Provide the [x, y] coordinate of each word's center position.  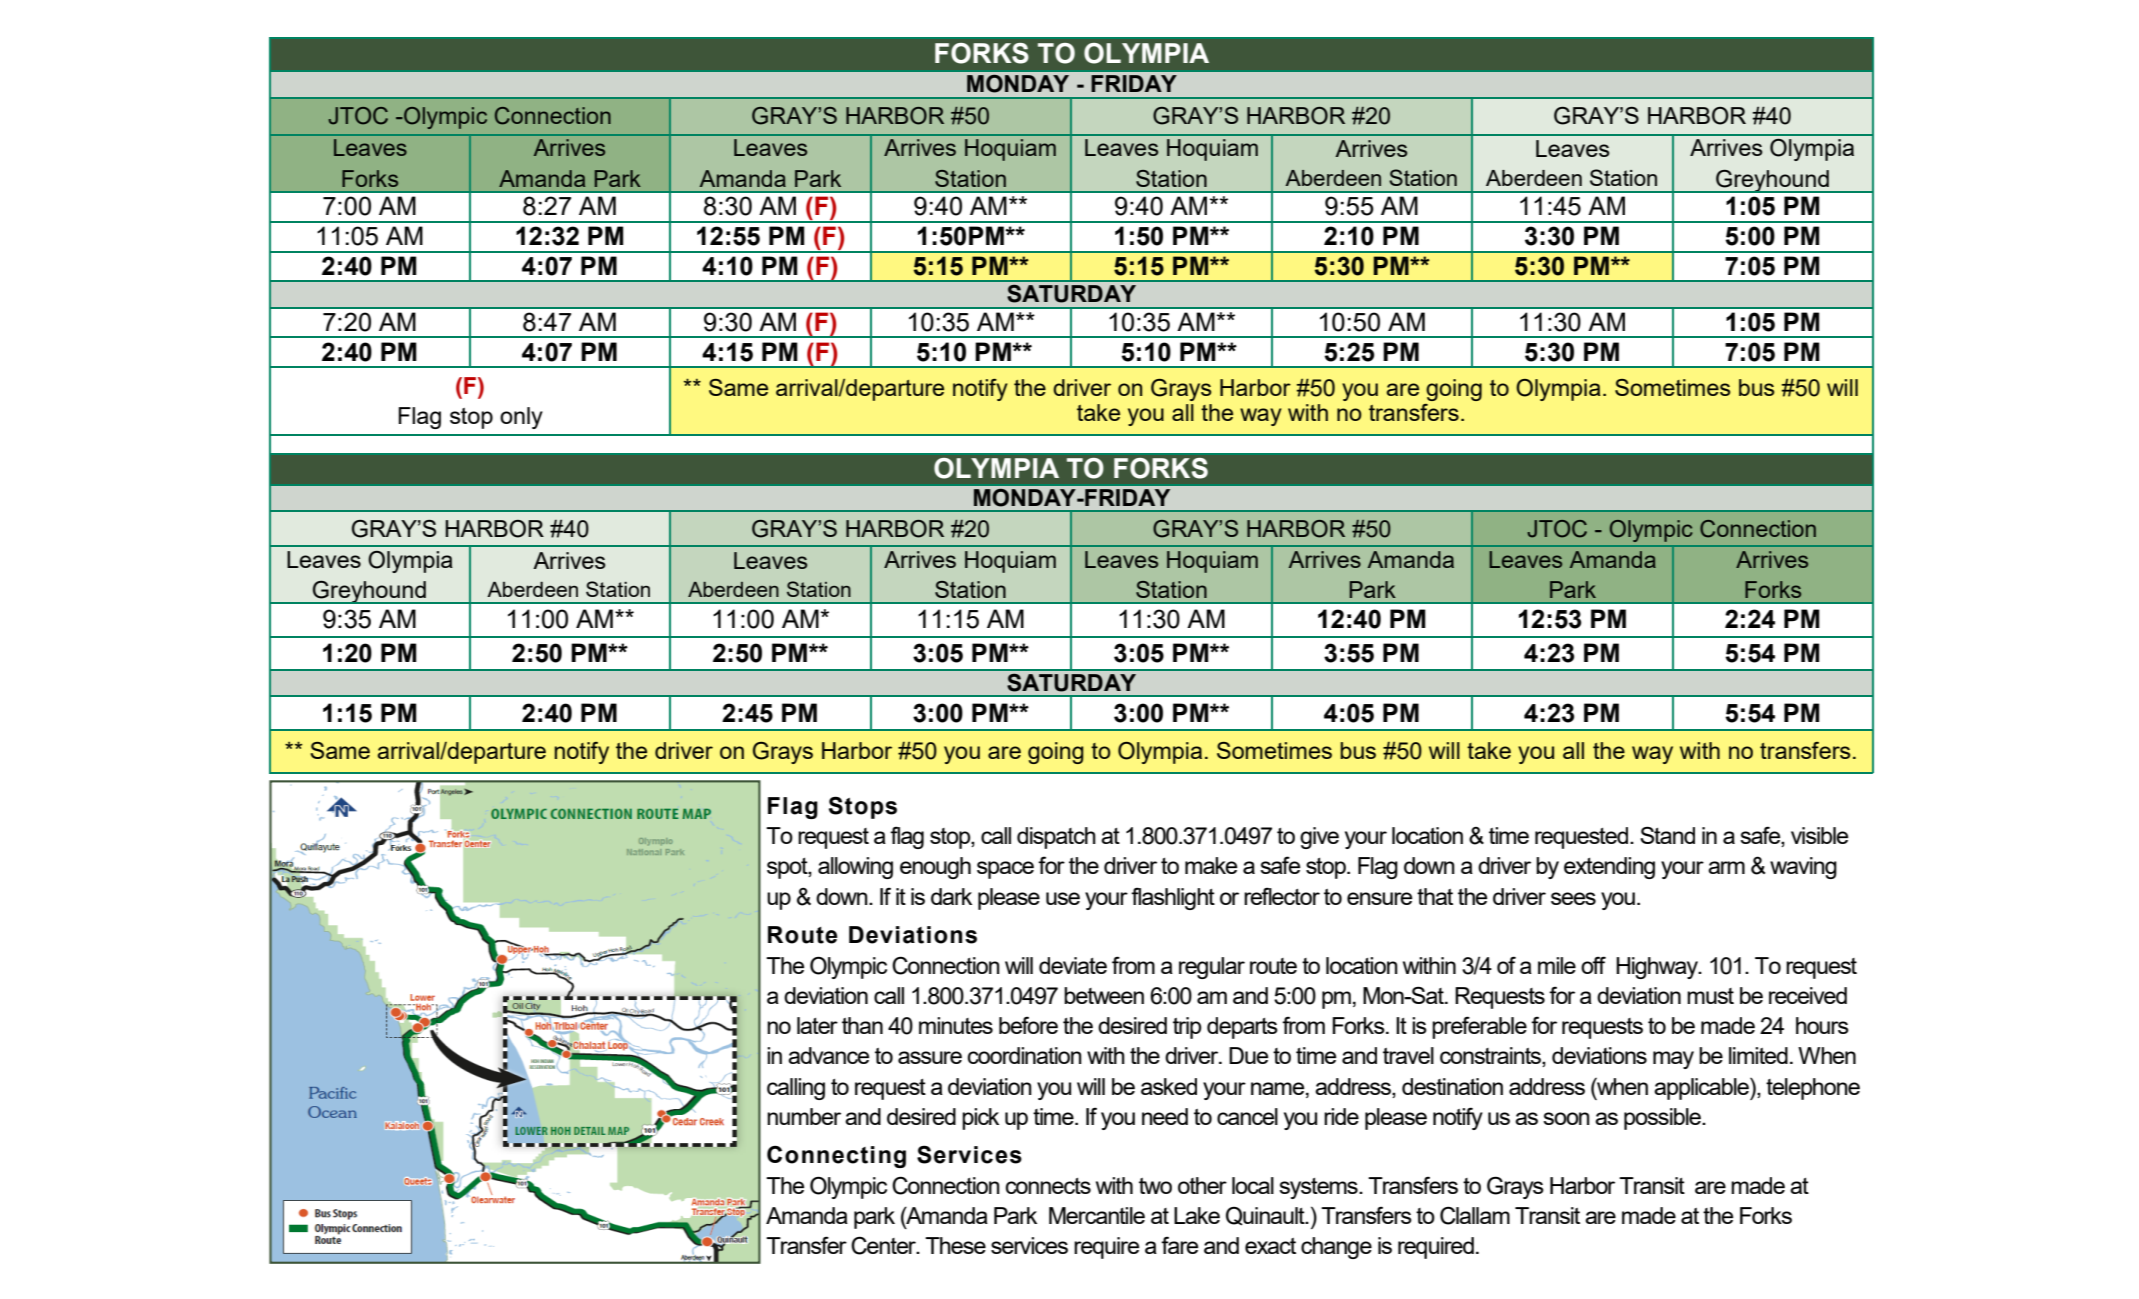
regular [1212, 968]
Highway [1658, 968]
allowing [855, 868]
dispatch [1056, 838]
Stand [1667, 835]
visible [1819, 835]
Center [885, 1245]
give [1319, 838]
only [521, 418]
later [817, 1025]
